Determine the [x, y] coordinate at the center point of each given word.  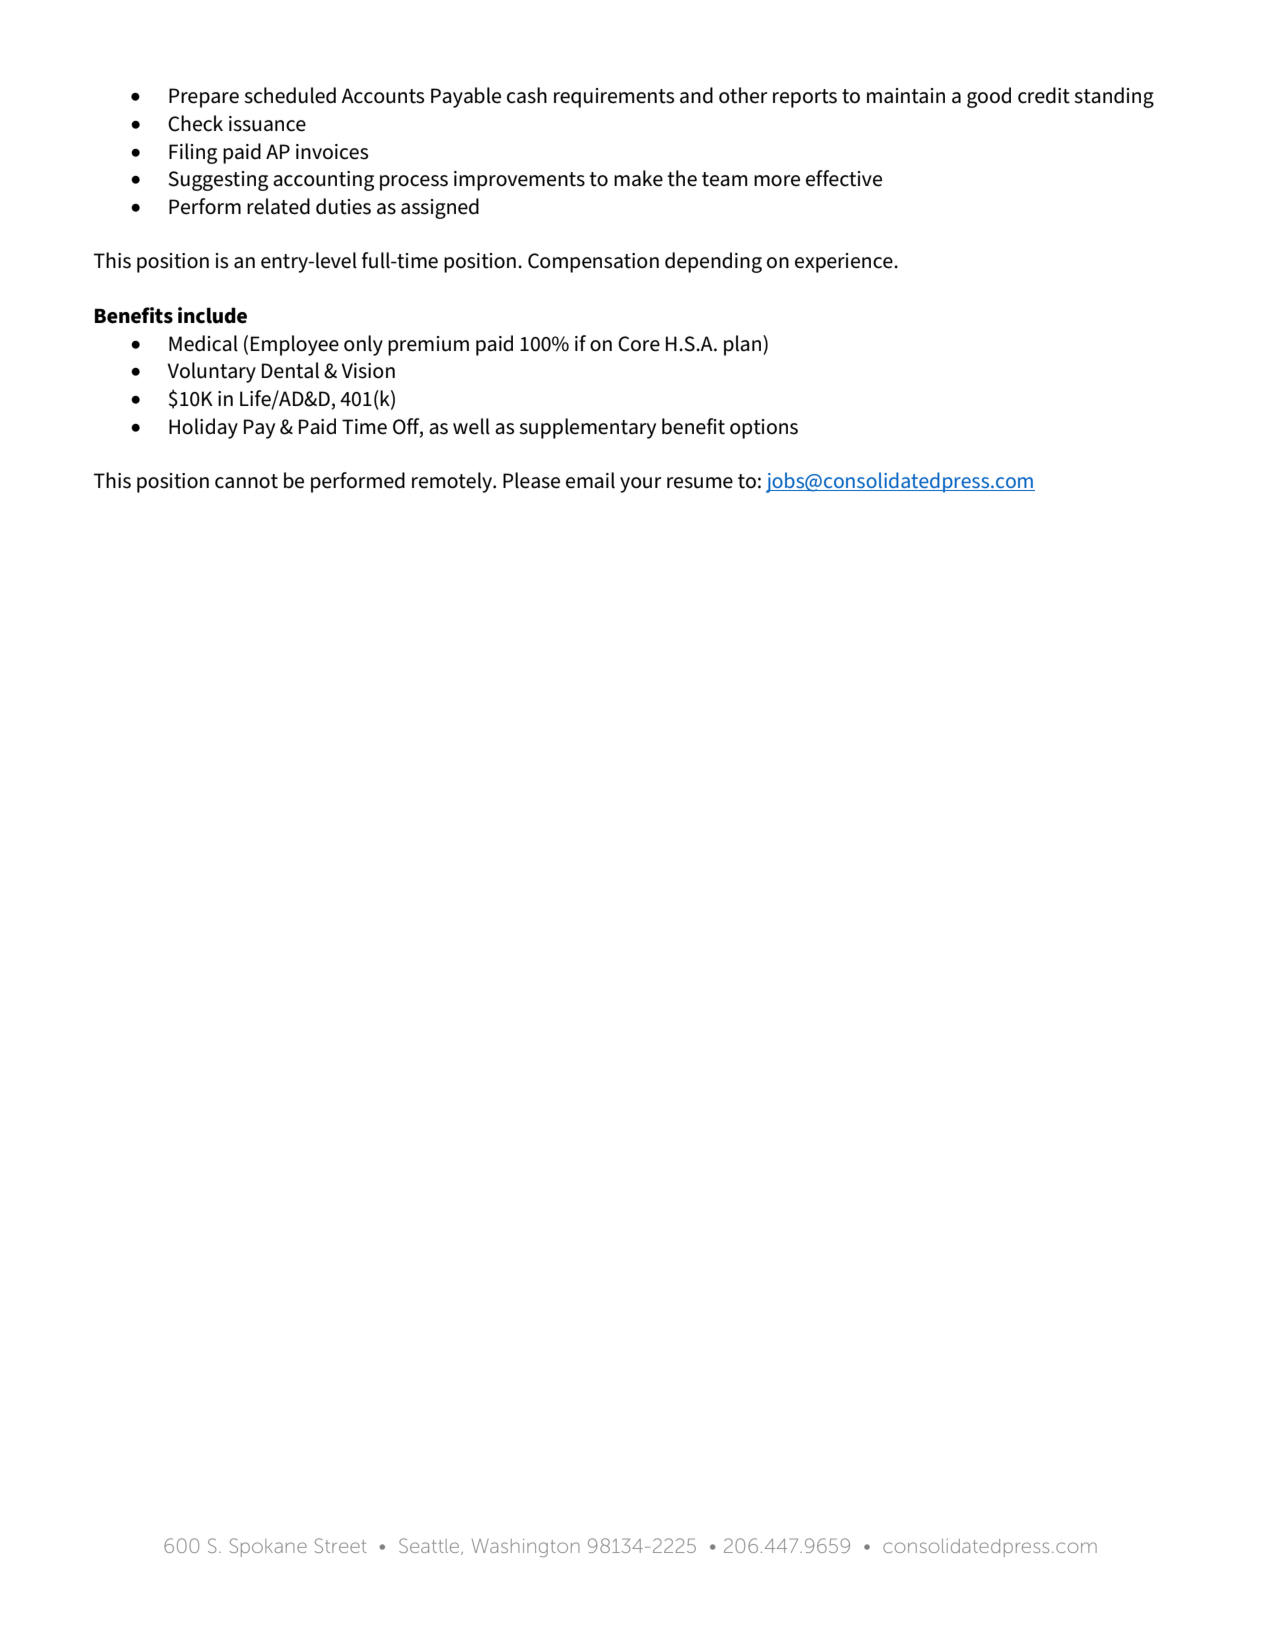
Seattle [430, 1546]
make [638, 178]
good [989, 97]
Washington [526, 1548]
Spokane [268, 1547]
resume [700, 483]
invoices [332, 152]
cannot [246, 481]
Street [341, 1545]
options [764, 429]
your [641, 485]
